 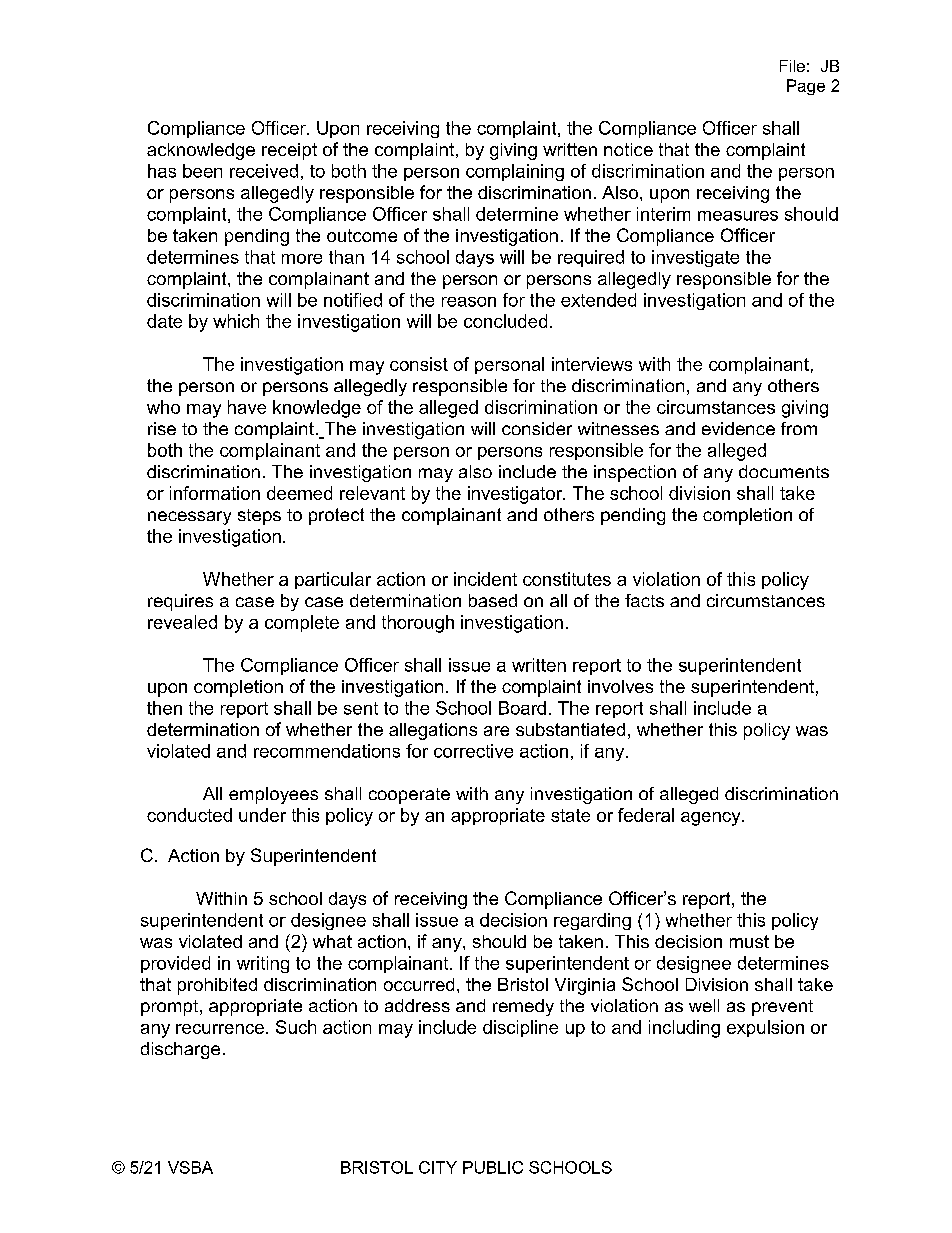 I want to click on discharge, so click(x=180, y=1050).
